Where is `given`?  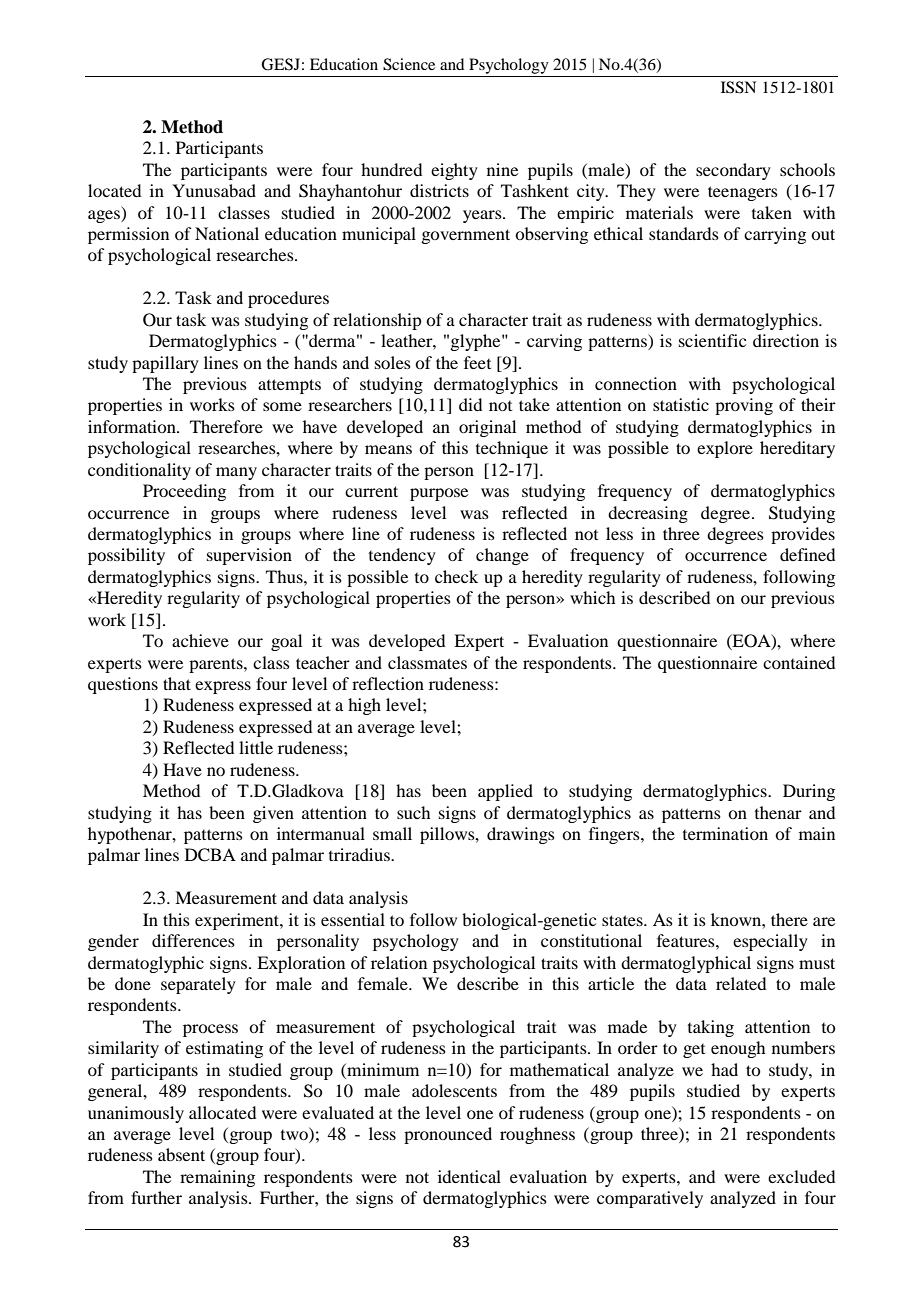 given is located at coordinates (273, 814).
